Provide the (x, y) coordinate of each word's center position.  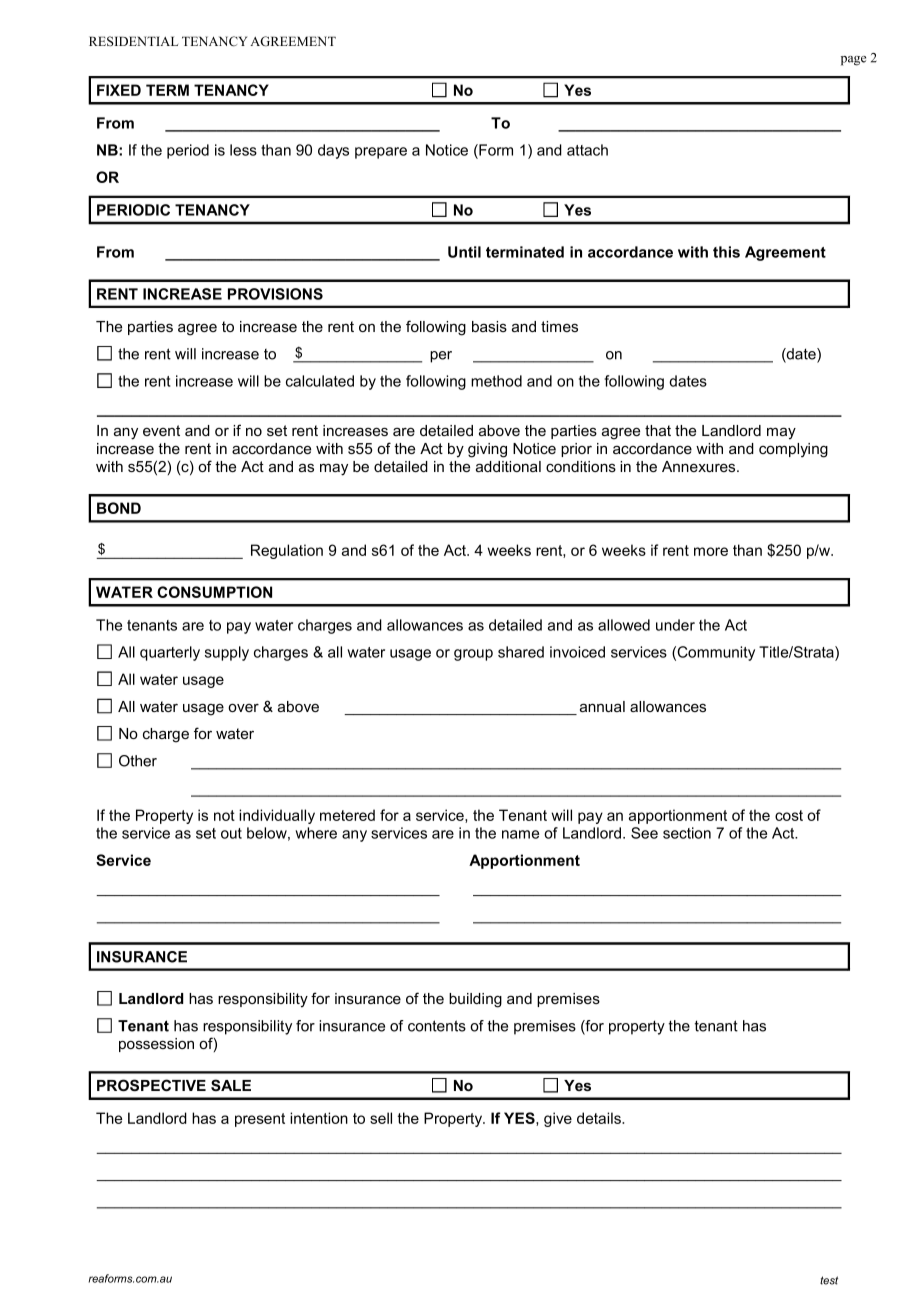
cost (789, 815)
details (600, 1118)
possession (156, 1045)
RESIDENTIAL (133, 41)
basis (489, 326)
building (475, 1000)
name (520, 834)
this (726, 252)
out (231, 833)
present (260, 1120)
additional (508, 466)
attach (587, 150)
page (853, 61)
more (711, 551)
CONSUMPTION (214, 592)
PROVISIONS (275, 294)
